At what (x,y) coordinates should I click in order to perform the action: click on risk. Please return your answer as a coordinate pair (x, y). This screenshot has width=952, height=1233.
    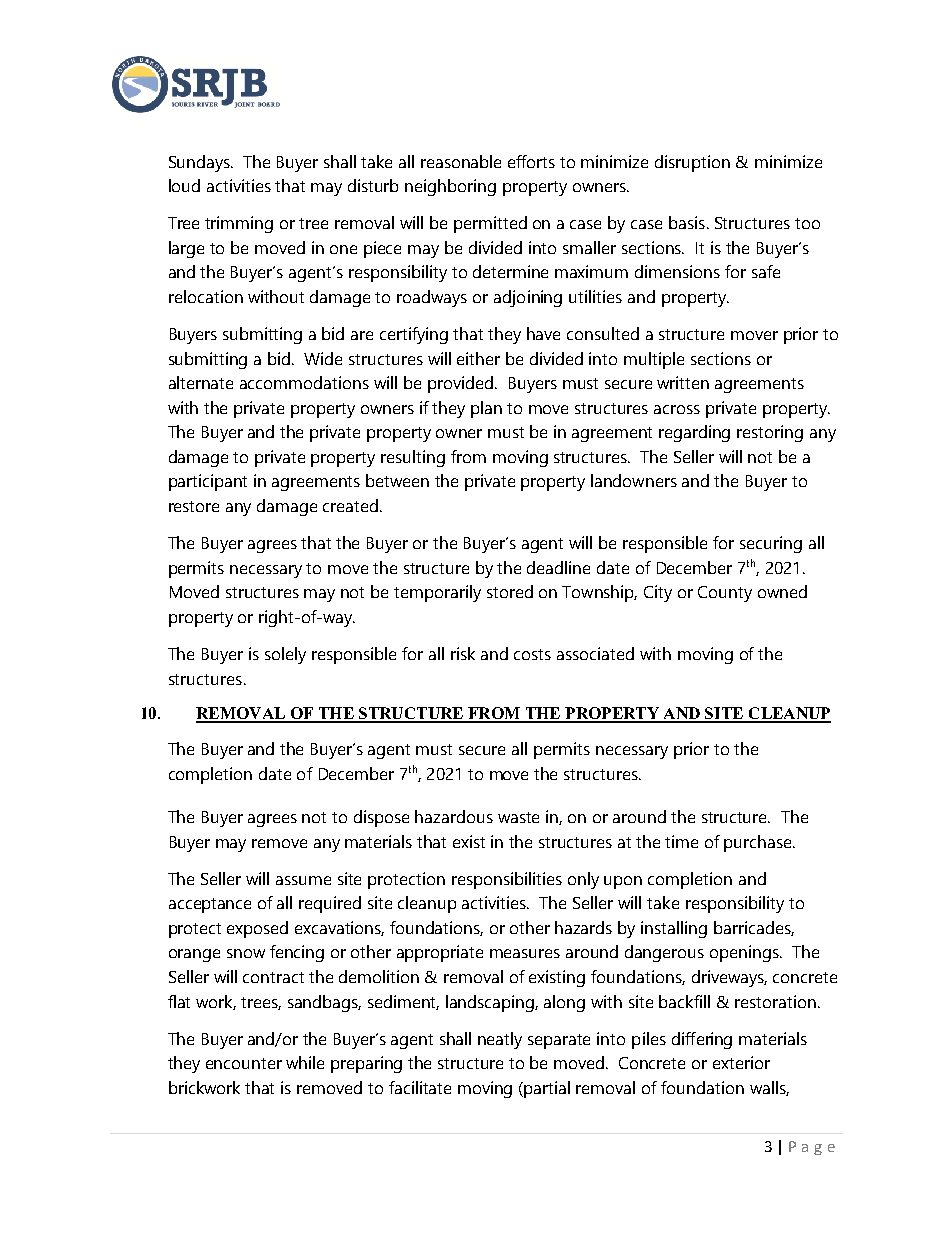
    Looking at the image, I should click on (463, 653).
